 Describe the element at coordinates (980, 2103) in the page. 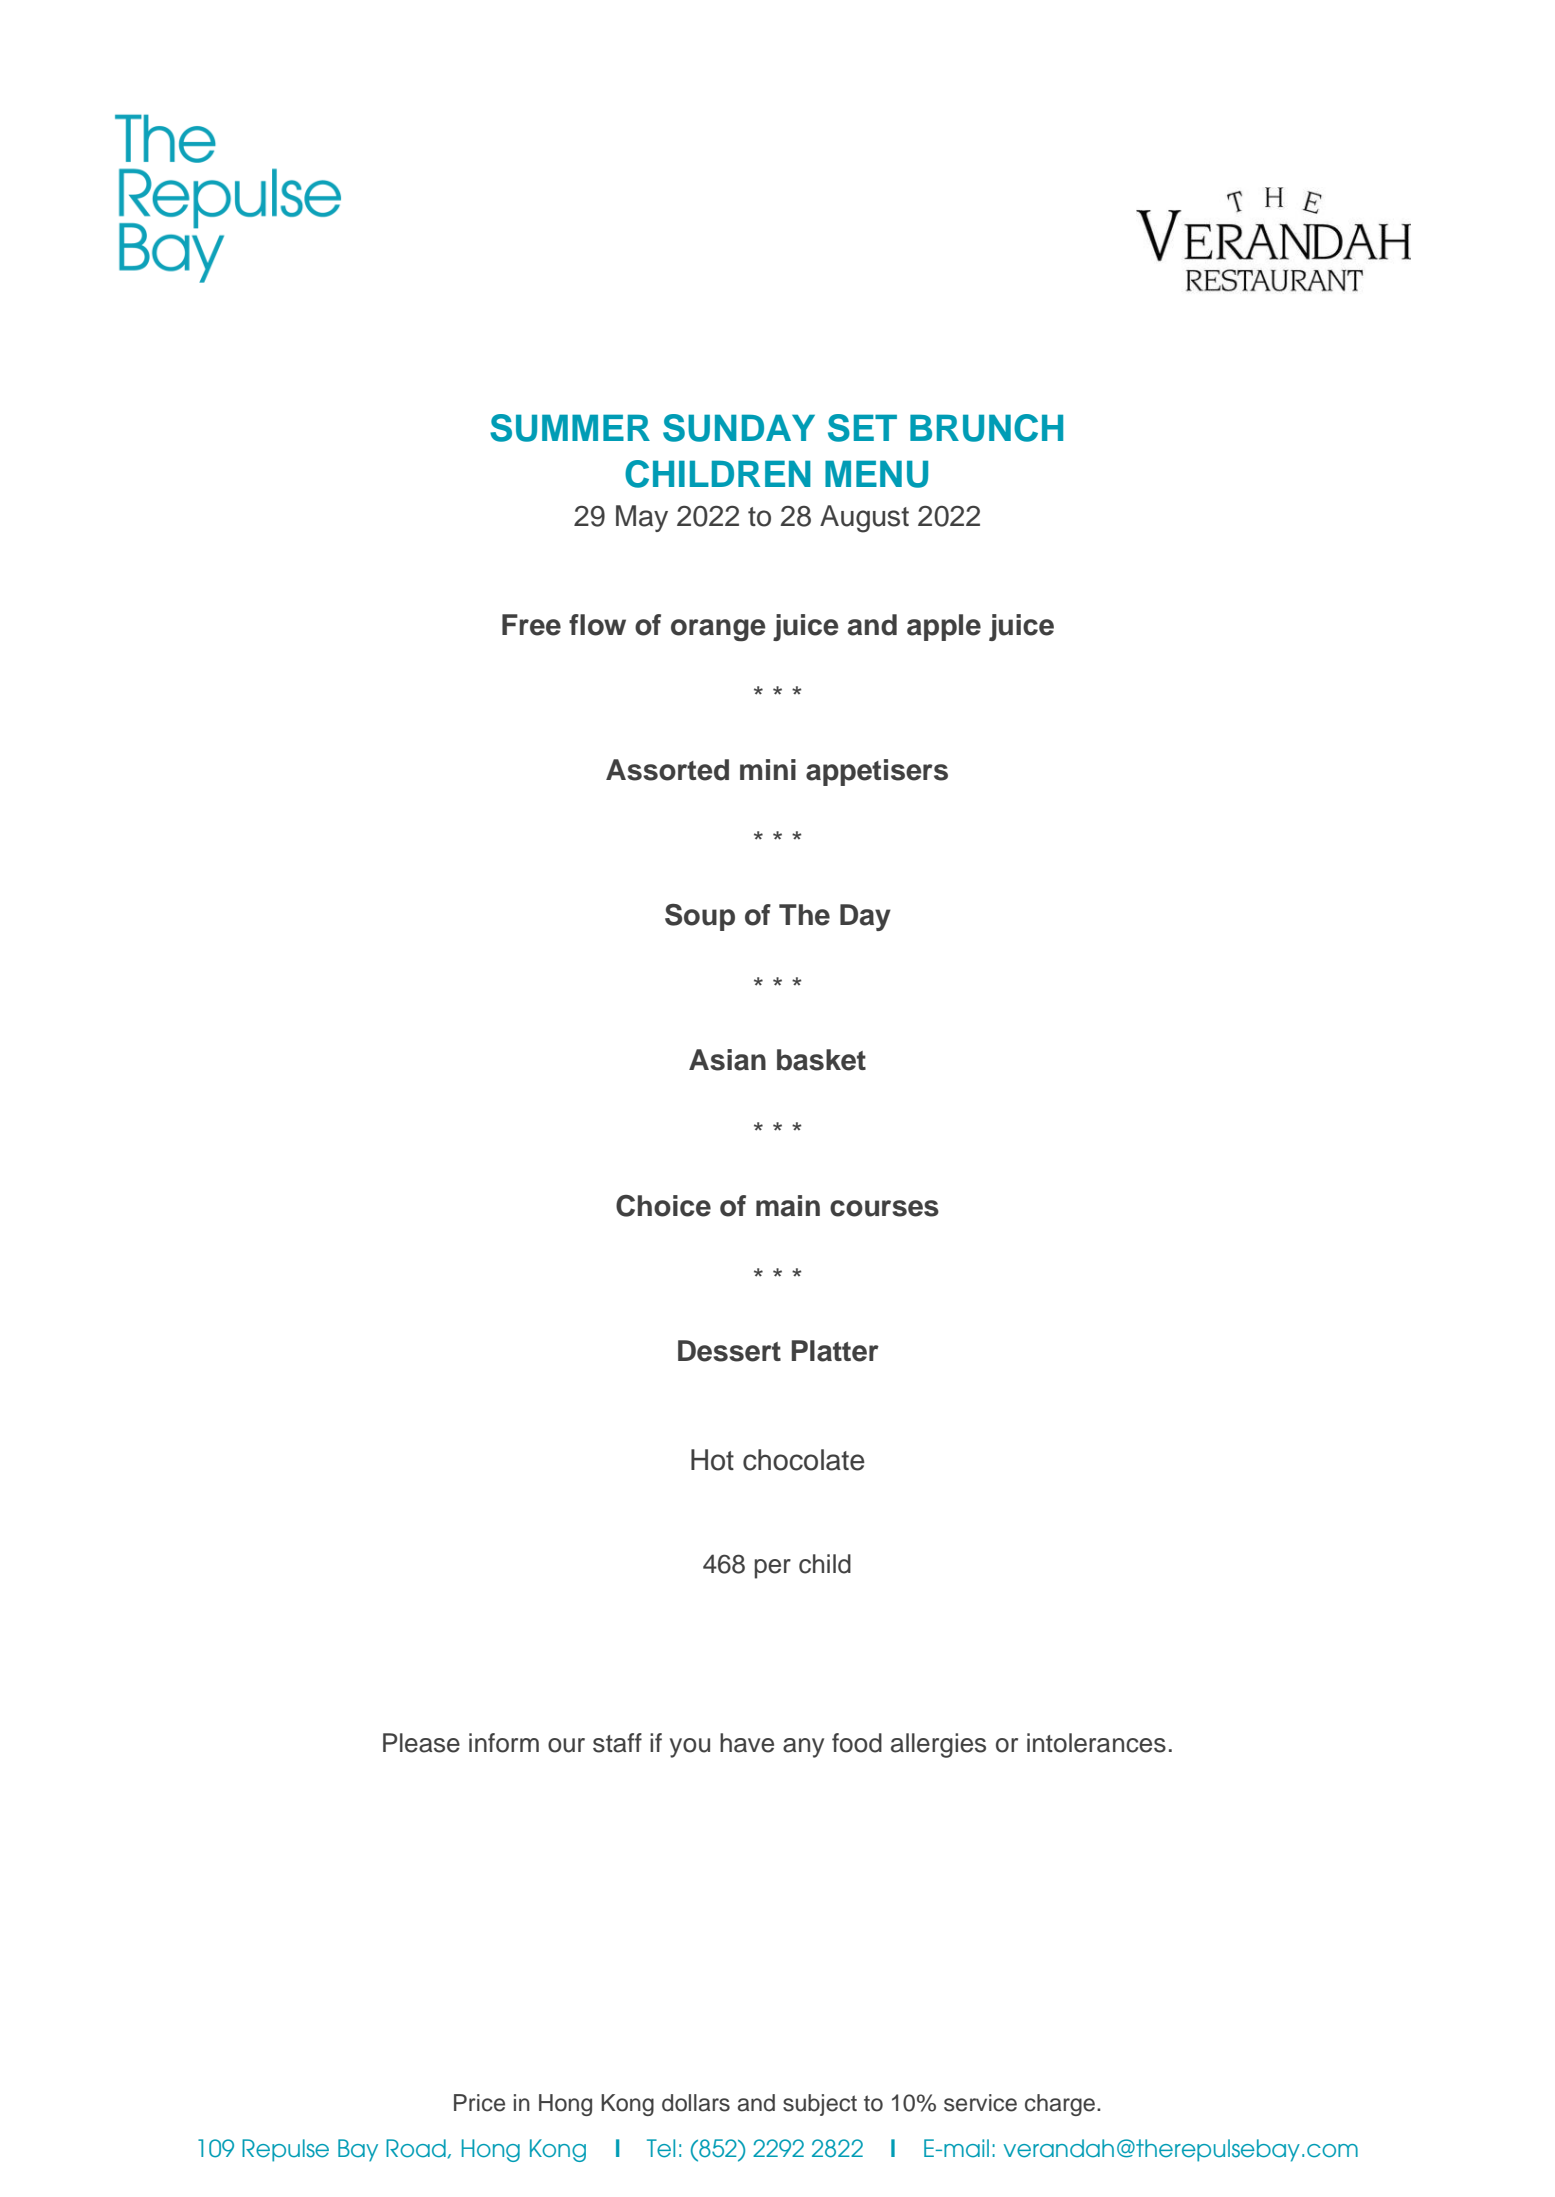

I see `service` at that location.
